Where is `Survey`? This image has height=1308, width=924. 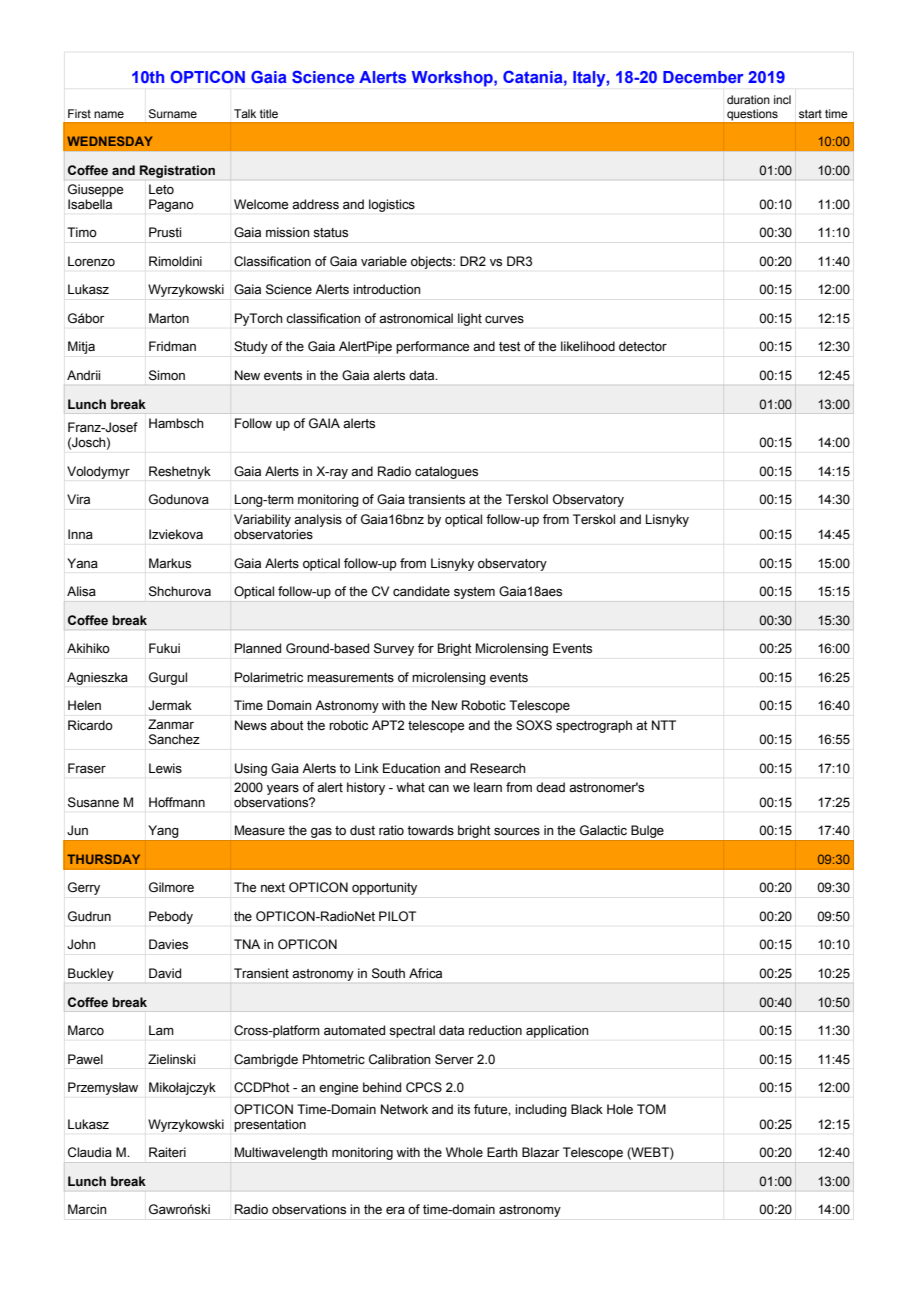
Survey is located at coordinates (394, 649).
